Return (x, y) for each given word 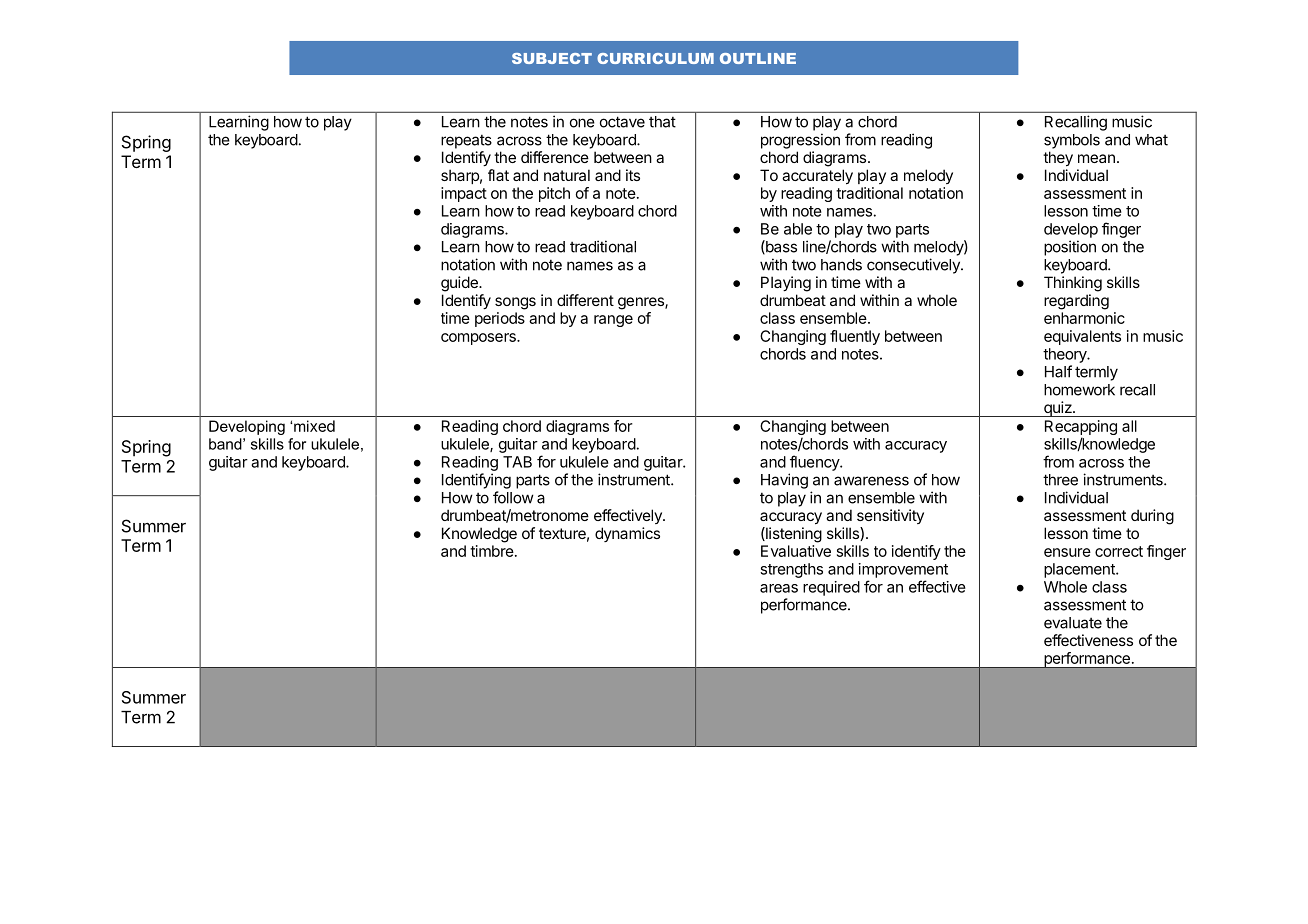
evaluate (1073, 623)
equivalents (1082, 337)
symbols (1072, 141)
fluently (855, 337)
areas (779, 588)
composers (479, 339)
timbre (492, 551)
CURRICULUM (655, 58)
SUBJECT (552, 58)
